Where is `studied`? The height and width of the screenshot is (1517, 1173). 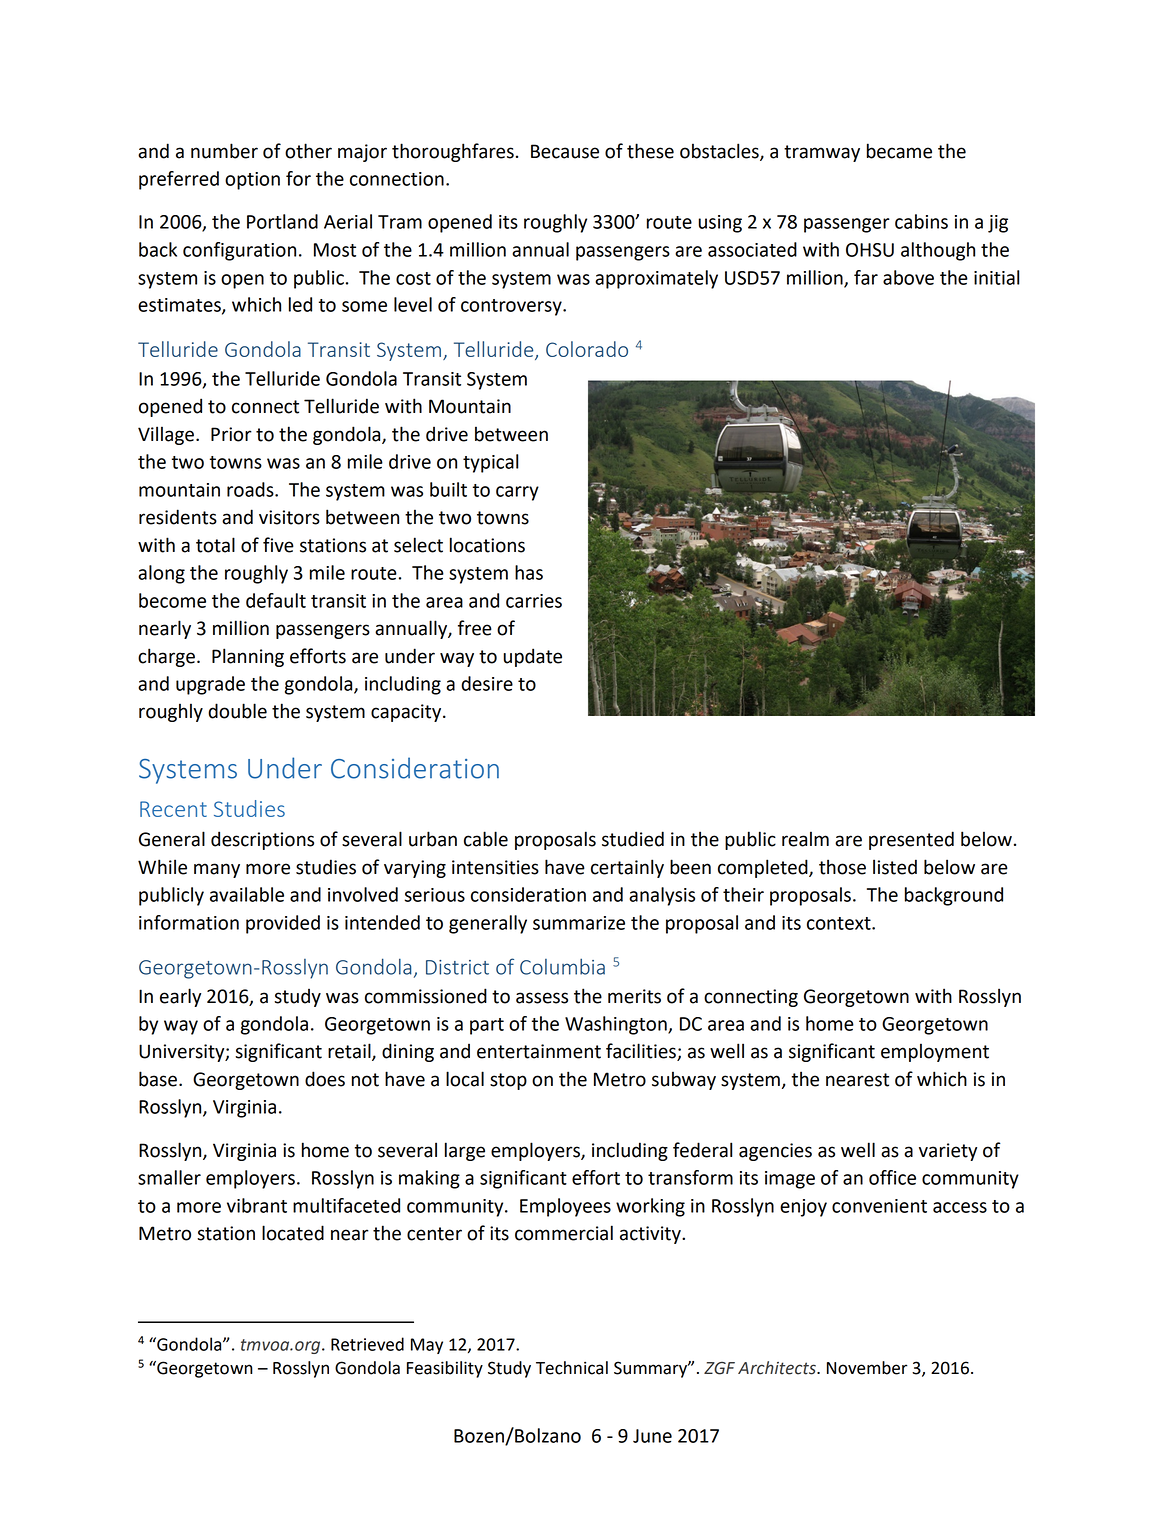 studied is located at coordinates (633, 839).
